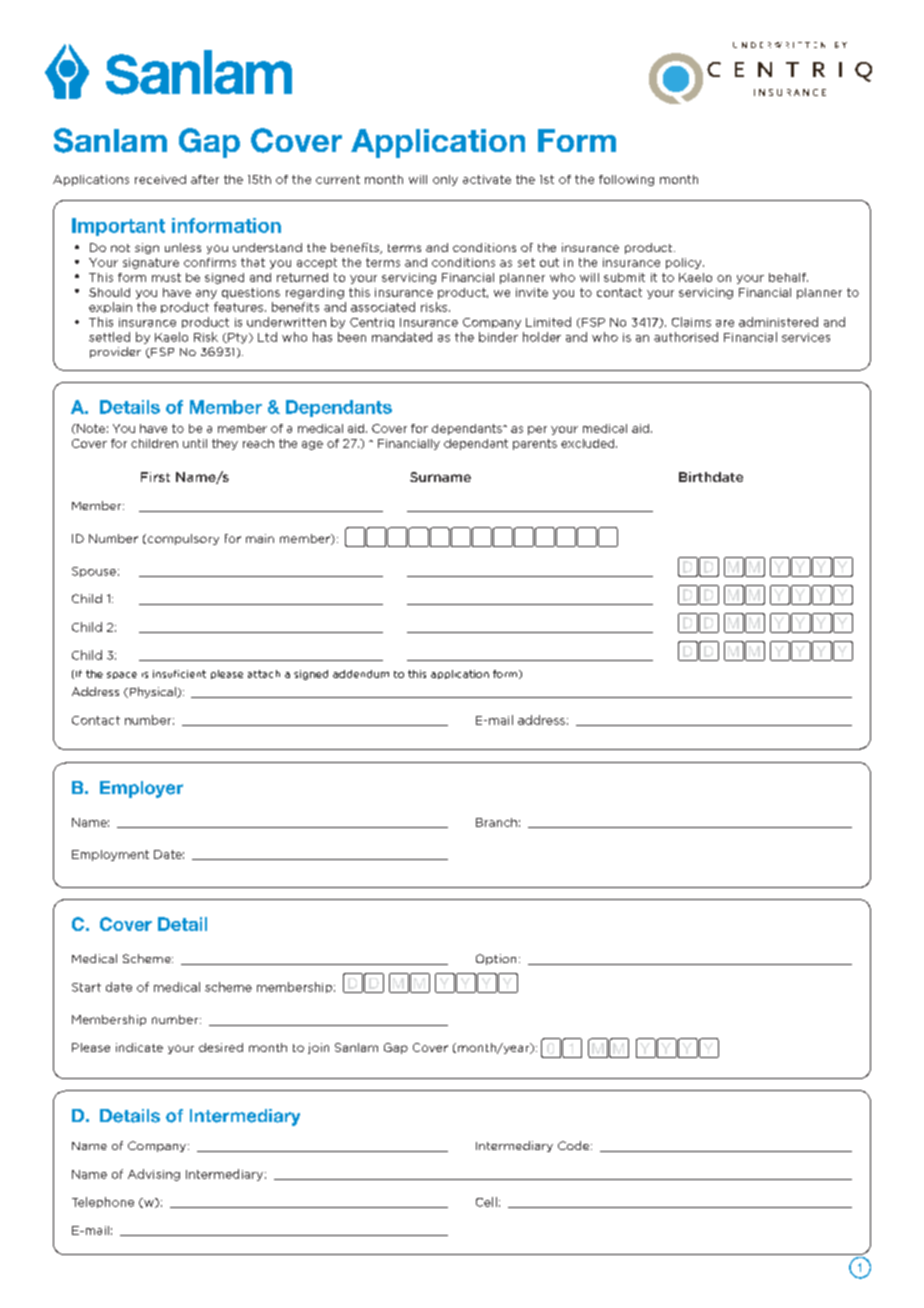 The image size is (924, 1308). What do you see at coordinates (575, 1145) in the screenshot?
I see `Code` at bounding box center [575, 1145].
